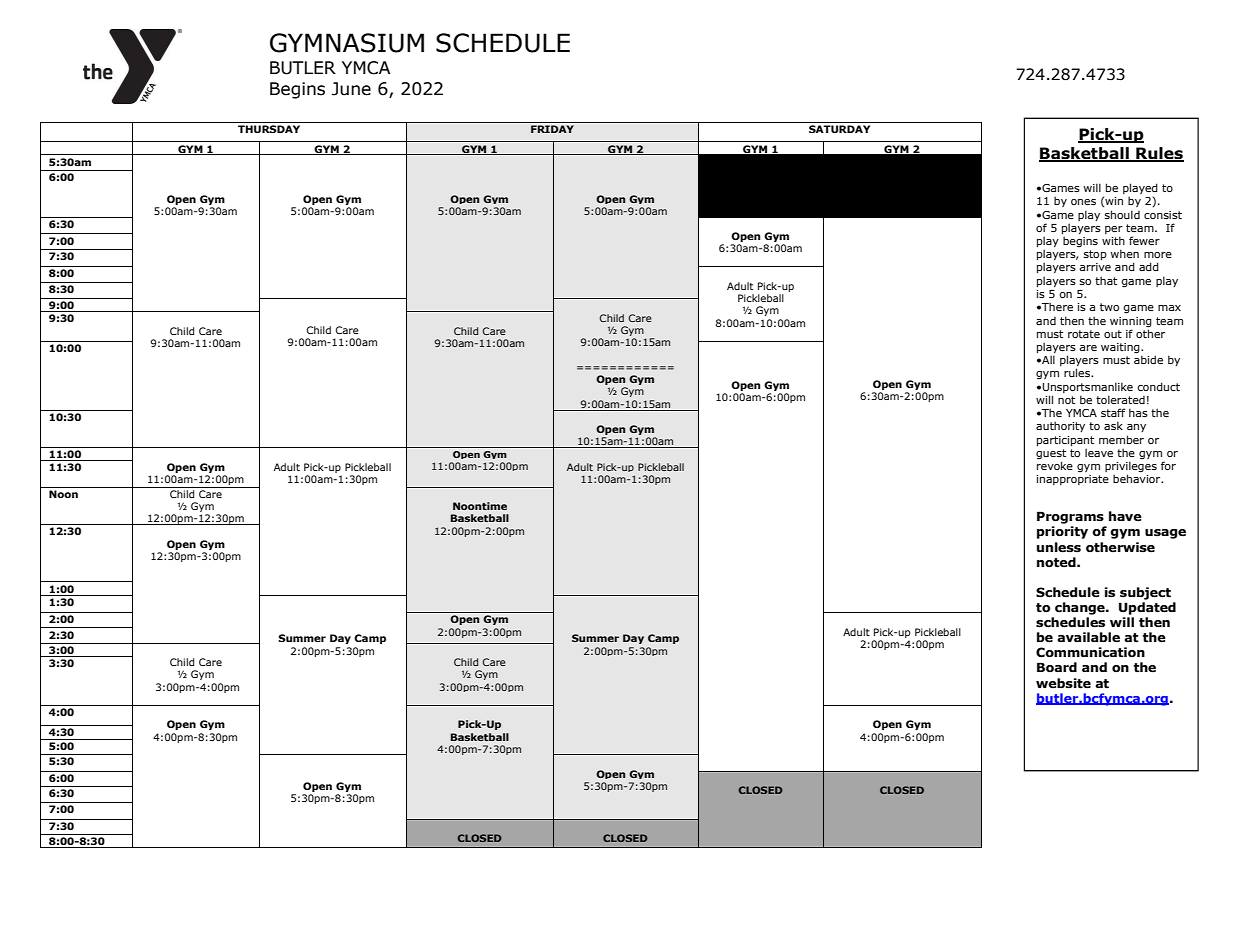 The width and height of the page is (1233, 952). What do you see at coordinates (1084, 334) in the page?
I see `rotate` at bounding box center [1084, 334].
